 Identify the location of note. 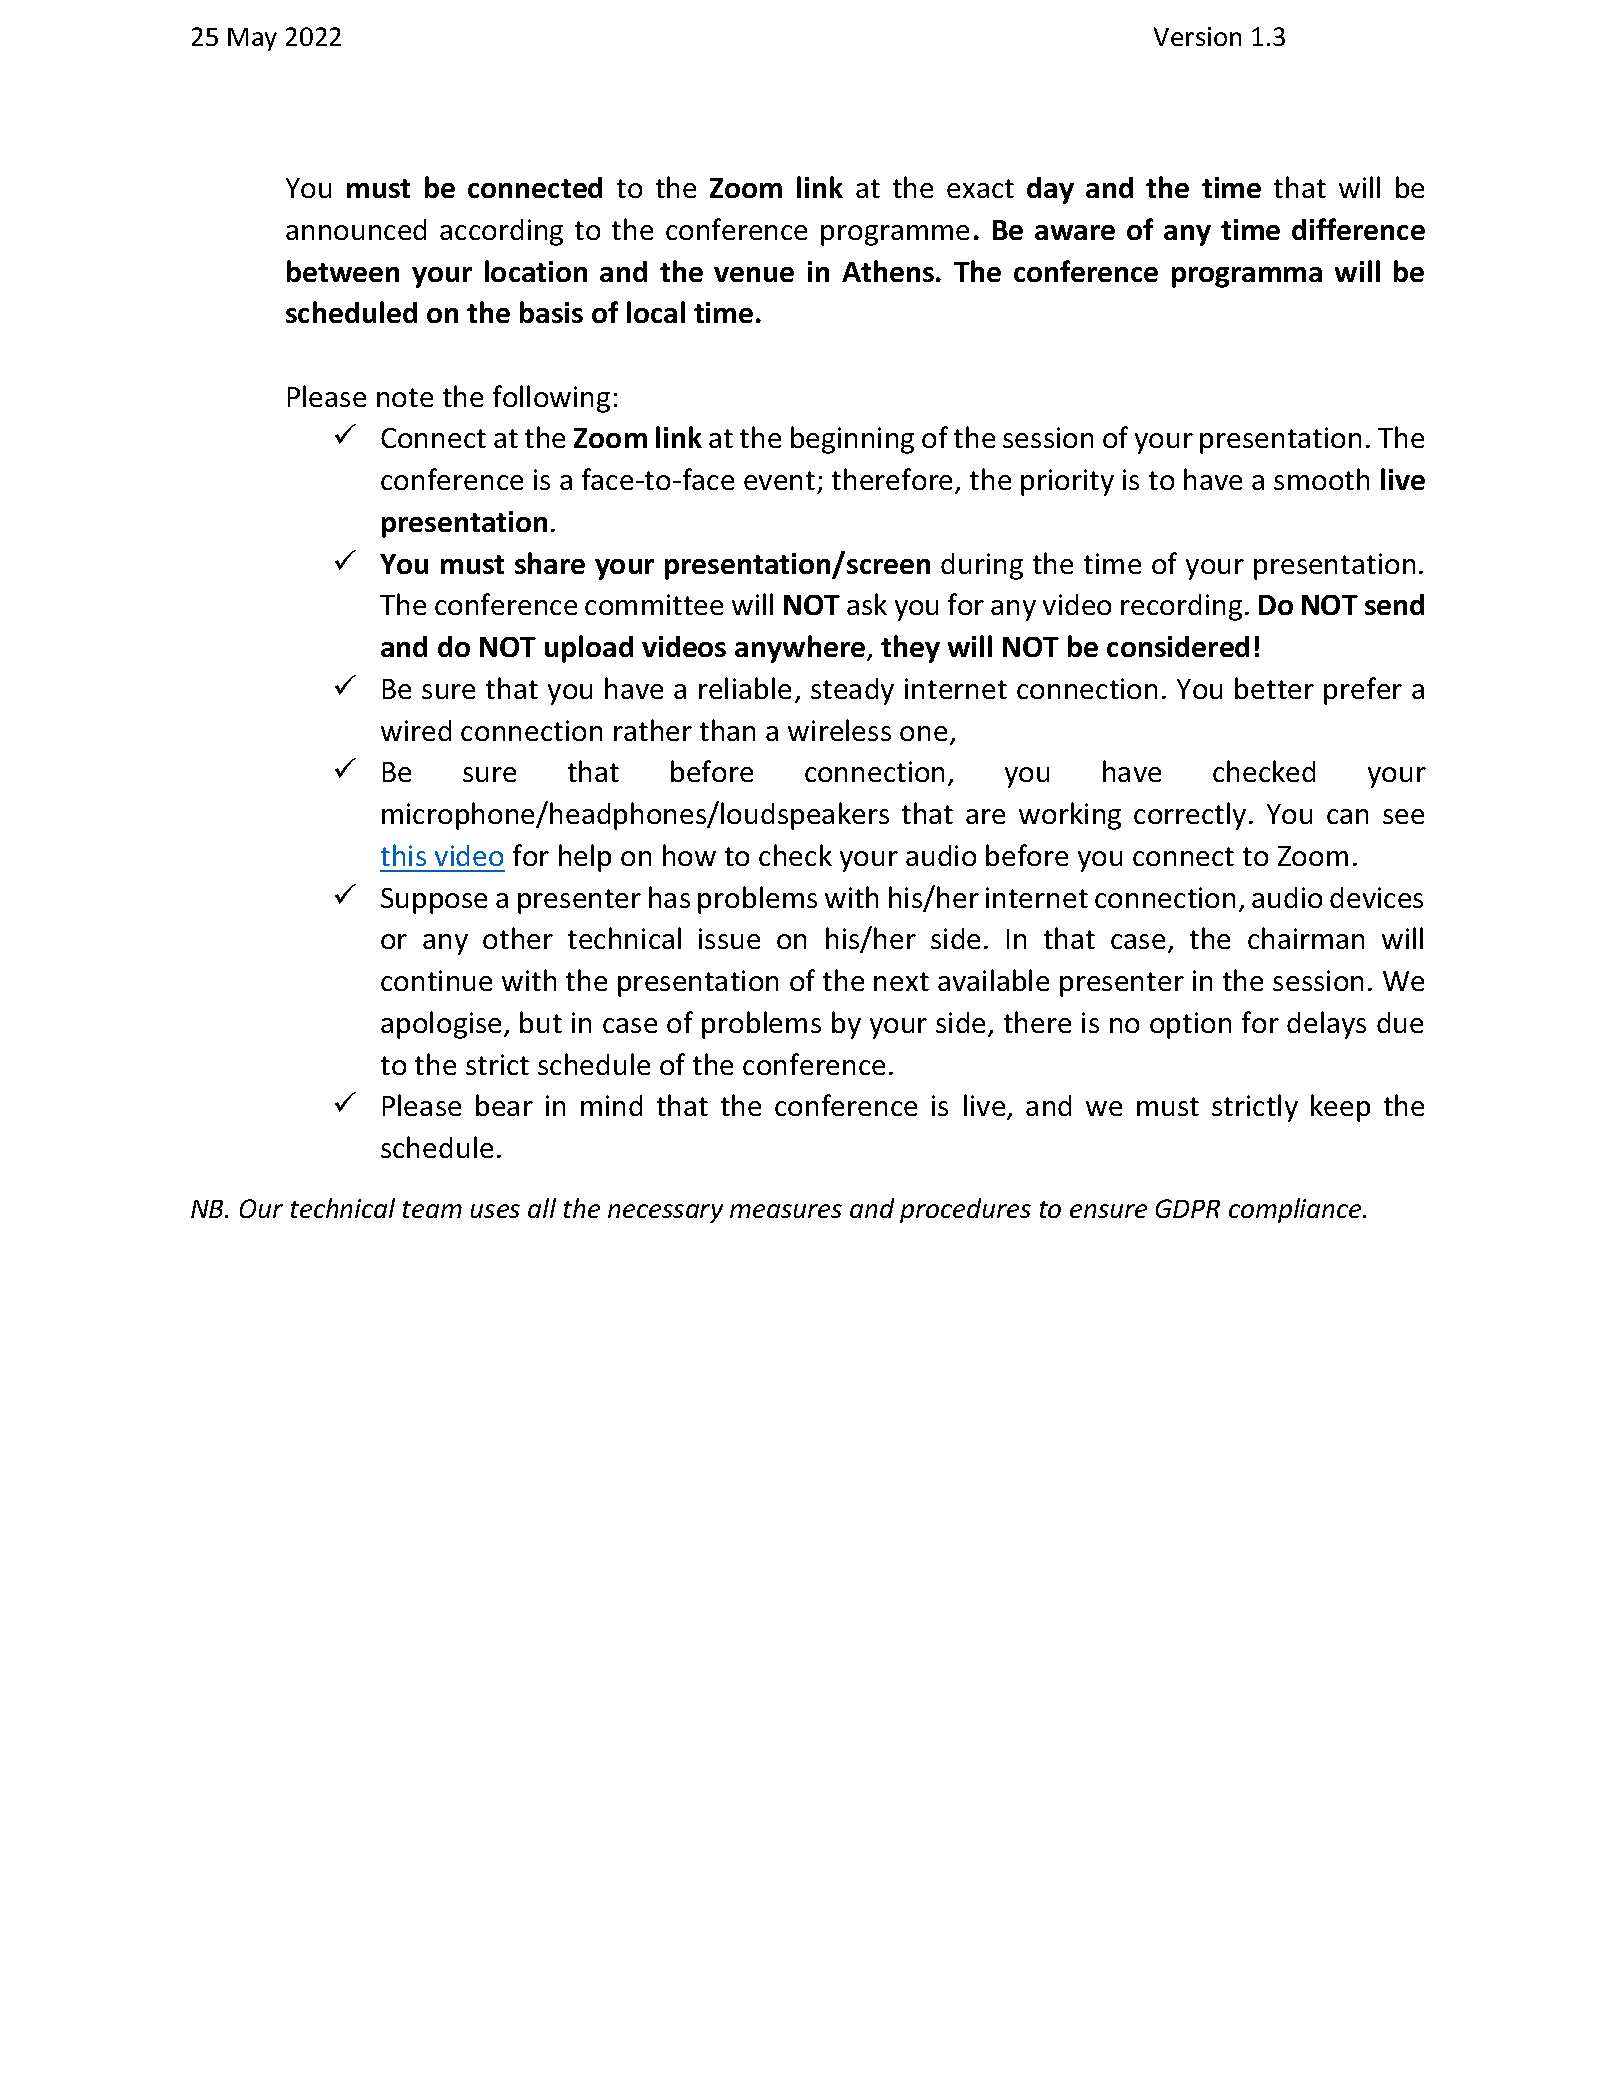
(405, 397).
